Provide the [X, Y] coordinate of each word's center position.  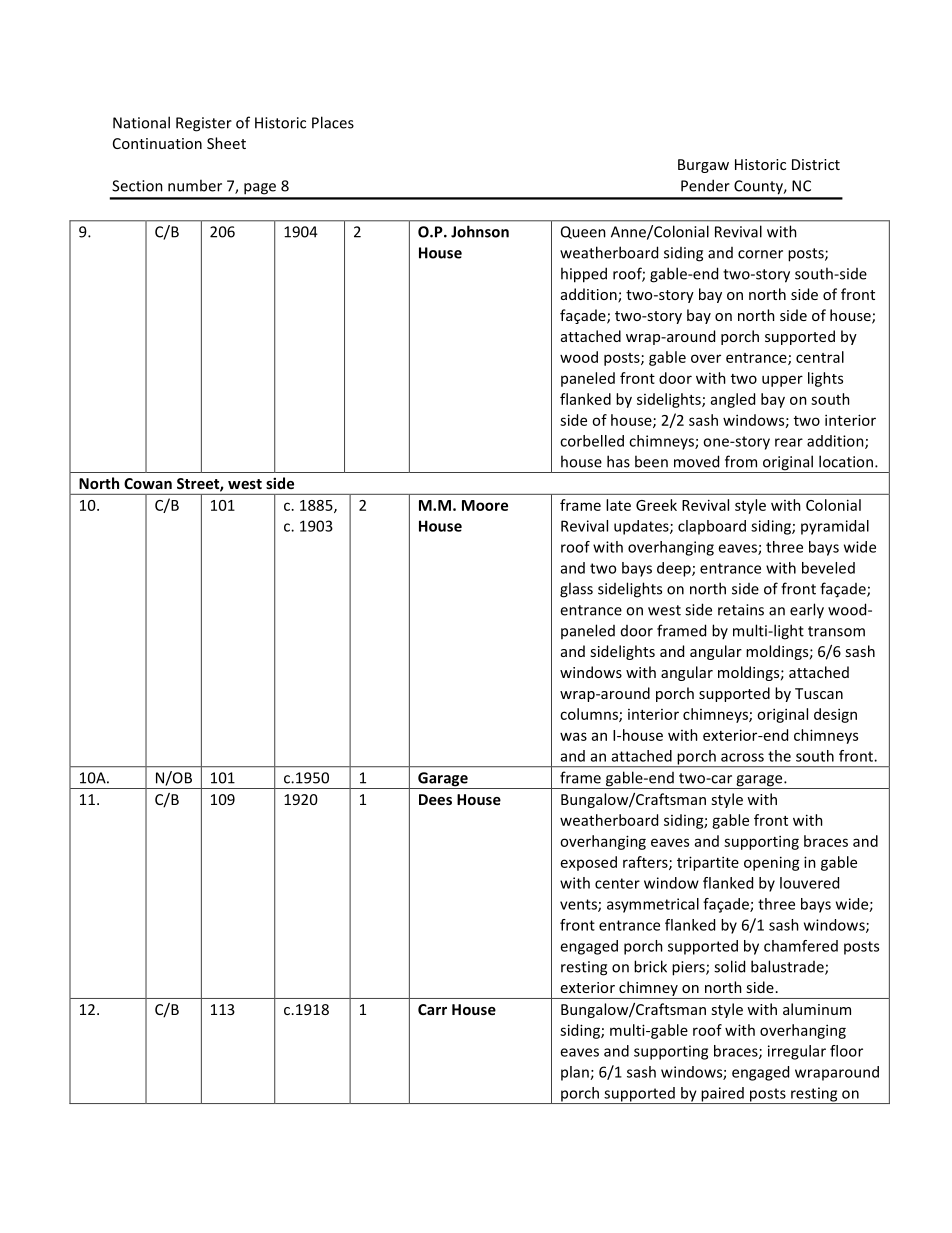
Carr [432, 1009]
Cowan [148, 483]
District [816, 164]
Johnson [480, 231]
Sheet [226, 143]
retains [741, 610]
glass [576, 590]
